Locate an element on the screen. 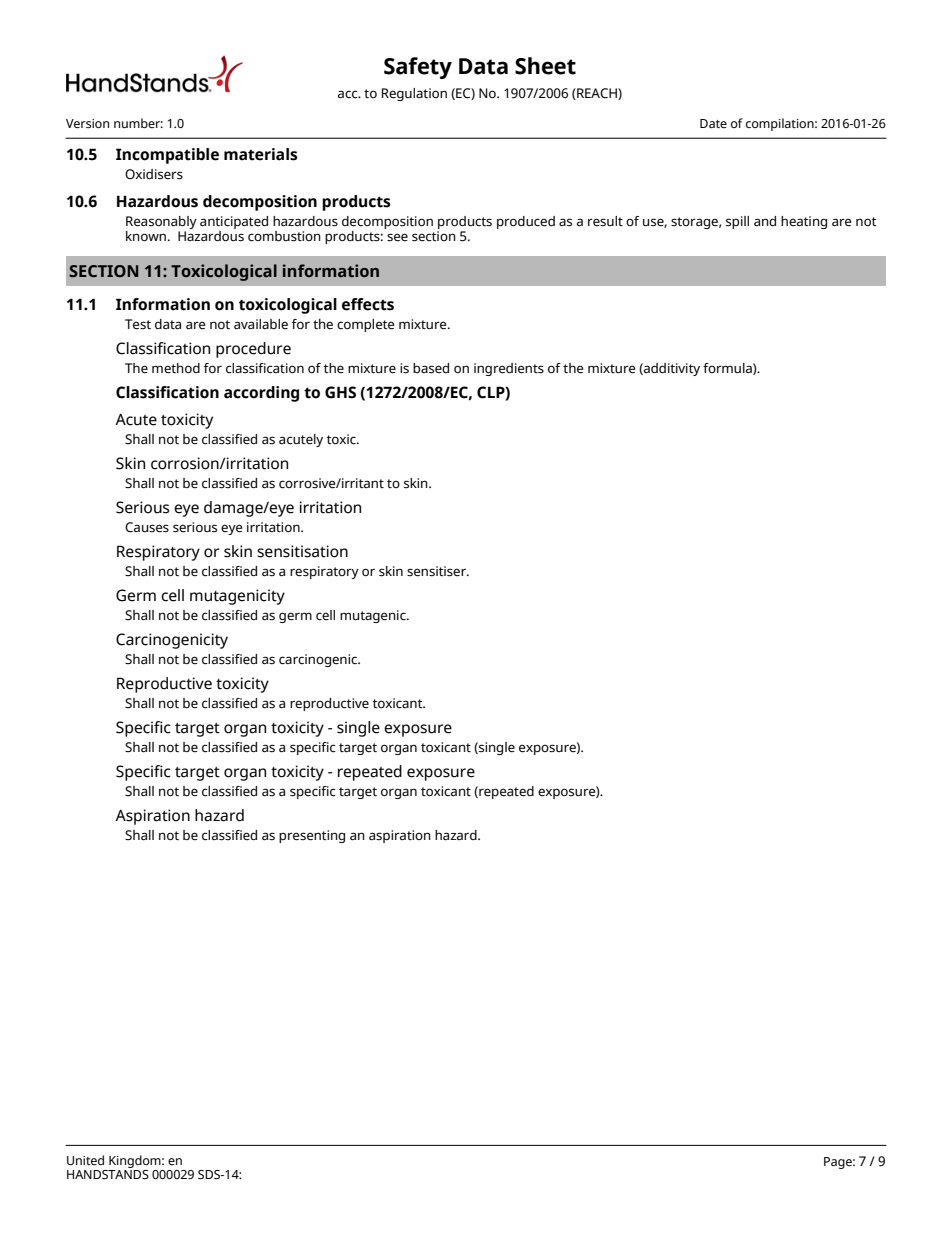  Incompatible is located at coordinates (167, 156).
